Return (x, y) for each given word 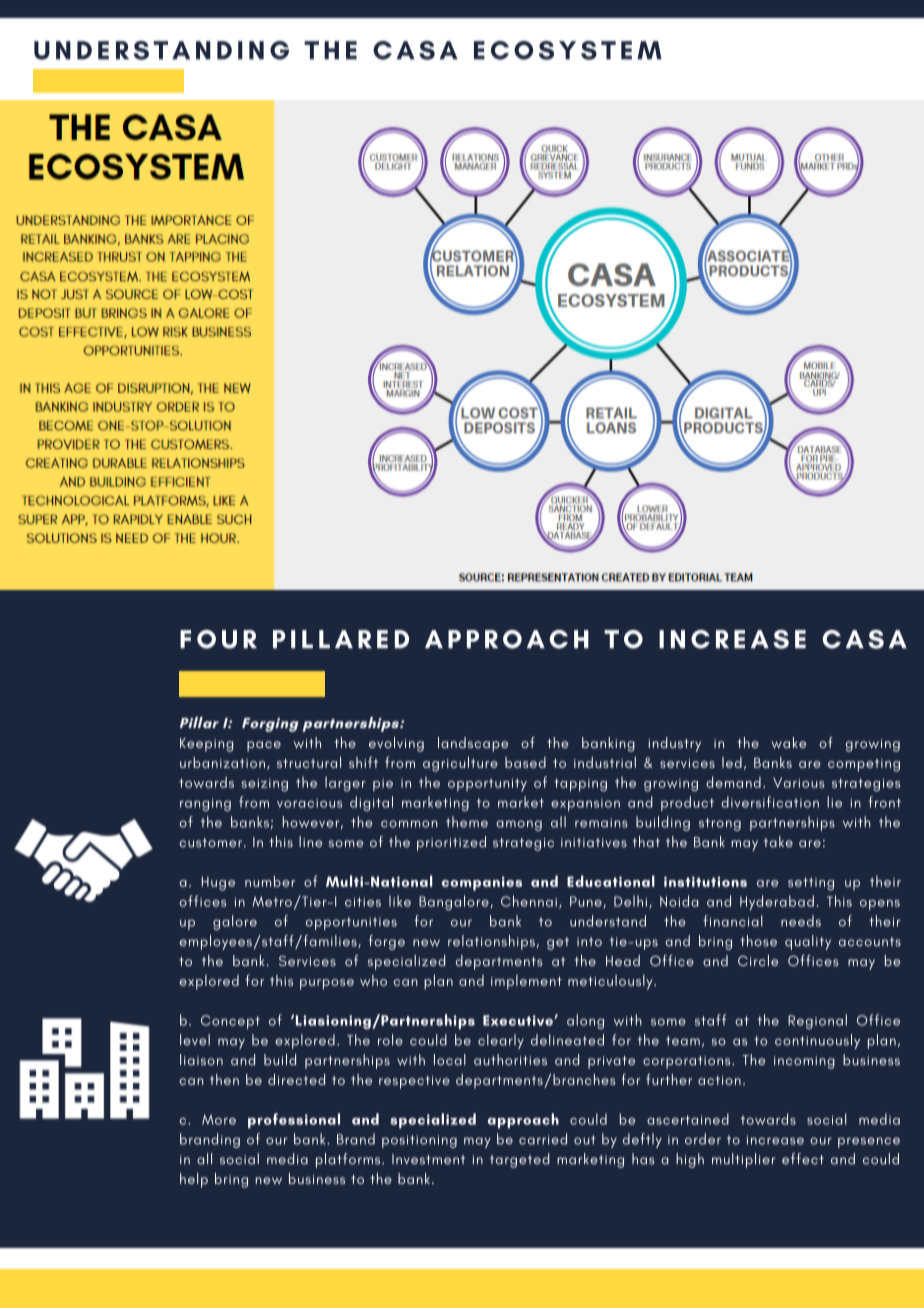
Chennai (529, 901)
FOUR (218, 639)
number (270, 881)
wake (788, 743)
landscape (473, 744)
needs (801, 921)
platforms (349, 1160)
